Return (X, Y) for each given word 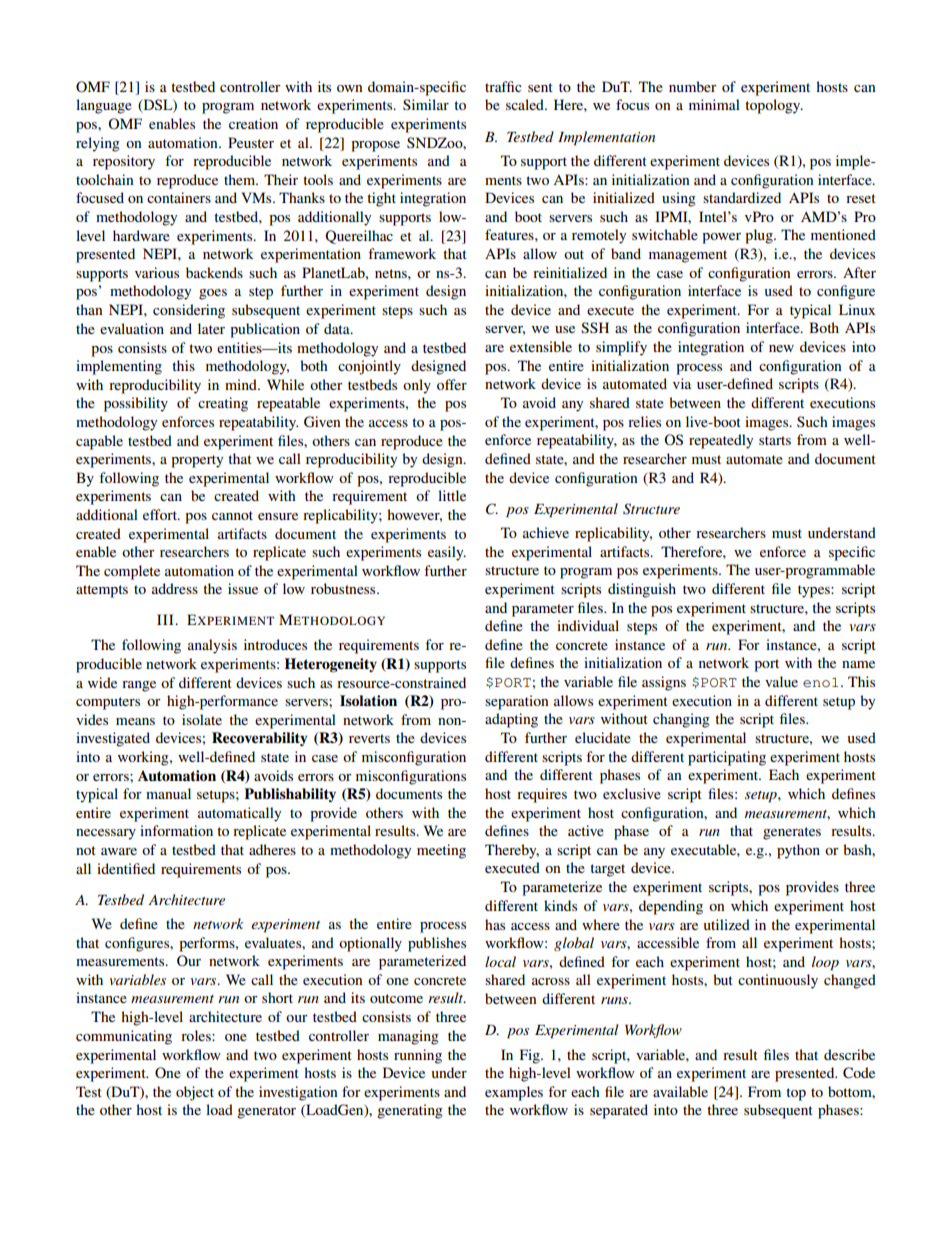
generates (792, 833)
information (176, 830)
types (815, 591)
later (211, 328)
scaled (526, 104)
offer (452, 384)
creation (253, 123)
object (195, 1093)
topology (774, 106)
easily (447, 553)
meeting (441, 851)
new (781, 348)
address (175, 588)
